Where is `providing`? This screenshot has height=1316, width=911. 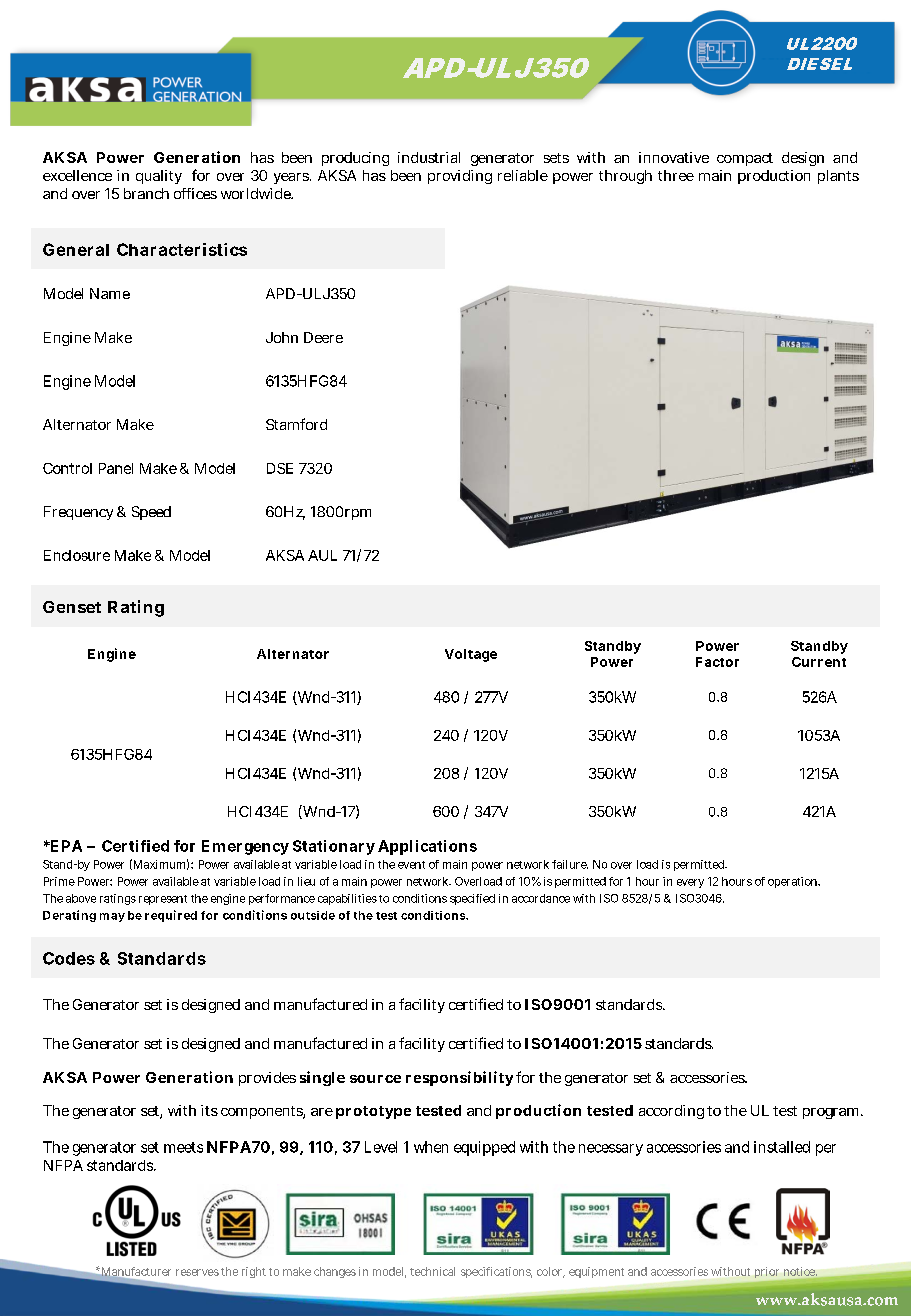
providing is located at coordinates (460, 177).
